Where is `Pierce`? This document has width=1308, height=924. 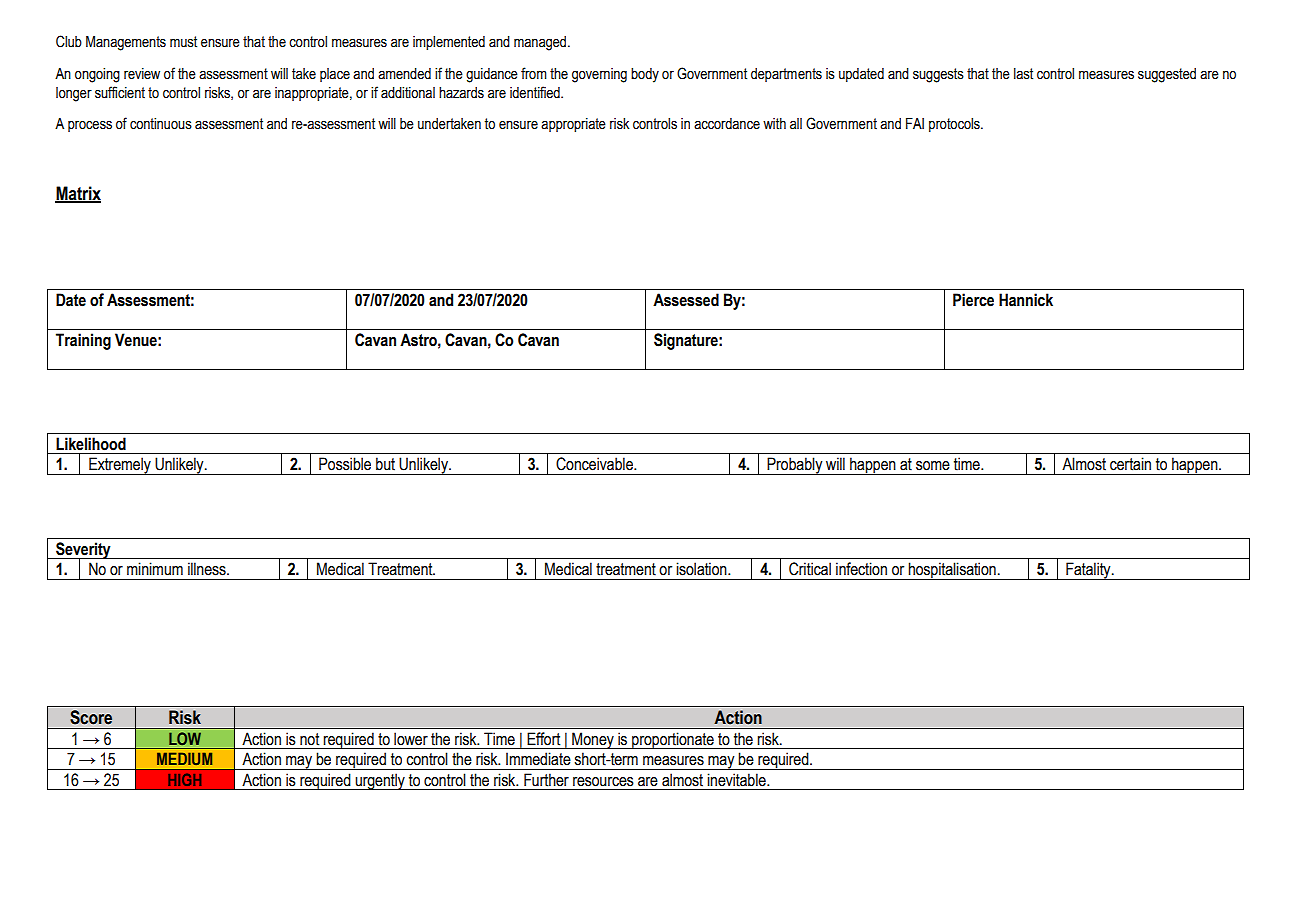
Pierce is located at coordinates (973, 300).
